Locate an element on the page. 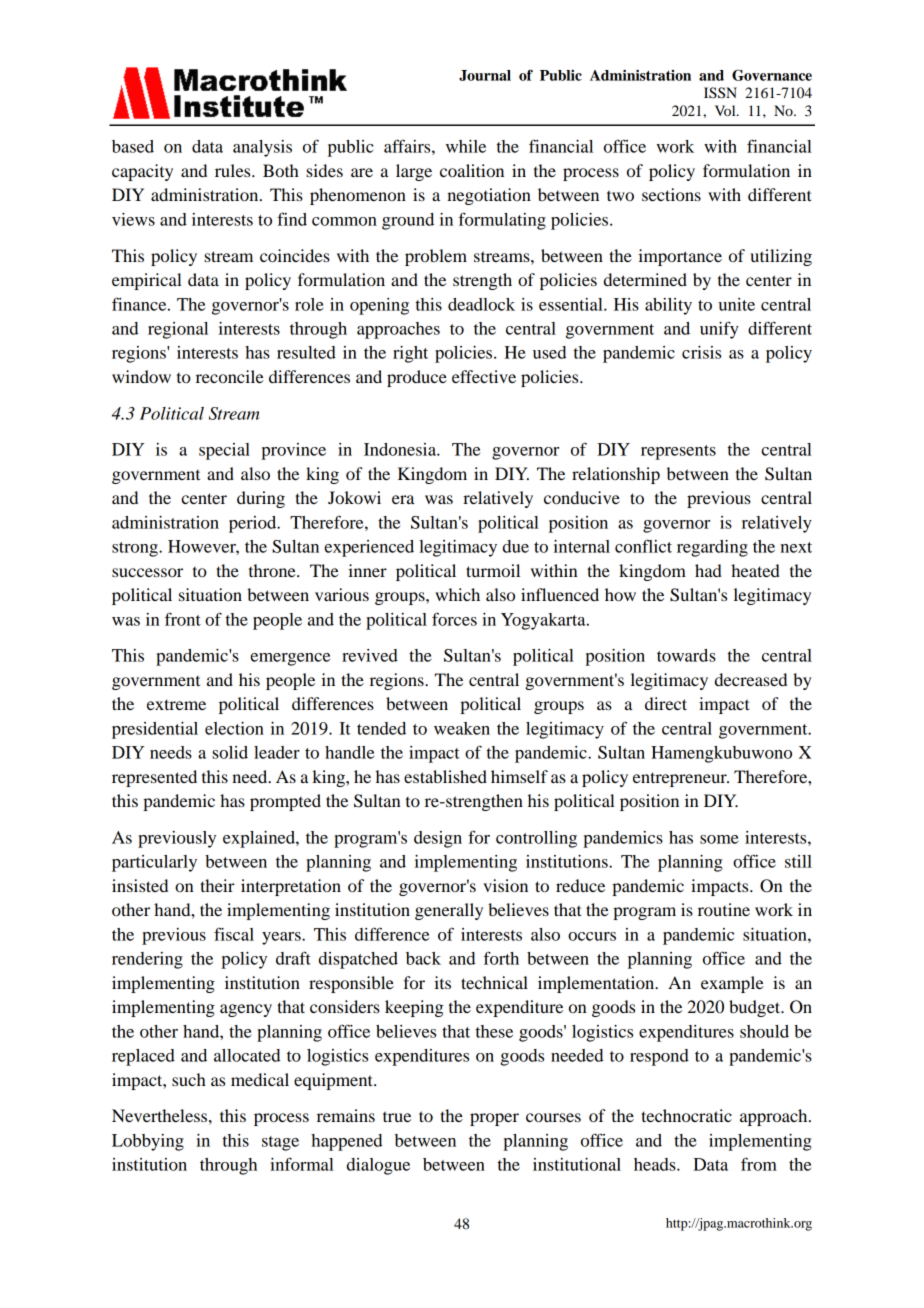 This page has height=1308, width=924. Lobbying is located at coordinates (148, 1142).
